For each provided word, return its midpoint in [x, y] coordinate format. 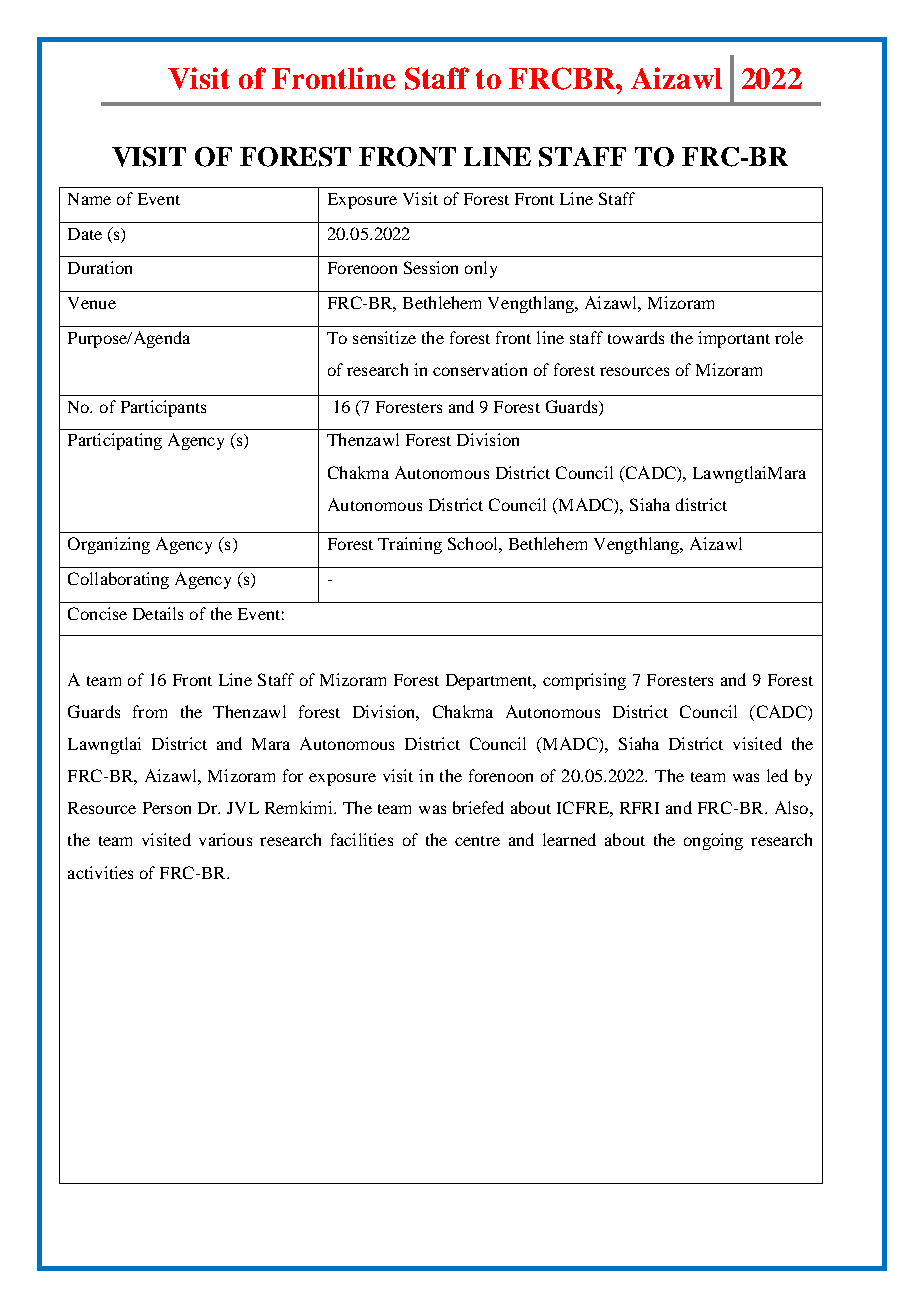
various [225, 839]
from [150, 711]
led [777, 775]
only [481, 269]
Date [85, 234]
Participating [115, 441]
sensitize [384, 337]
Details [158, 613]
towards [636, 337]
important [734, 339]
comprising [584, 681]
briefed [478, 807]
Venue [92, 303]
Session [431, 267]
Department [490, 682]
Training [410, 545]
